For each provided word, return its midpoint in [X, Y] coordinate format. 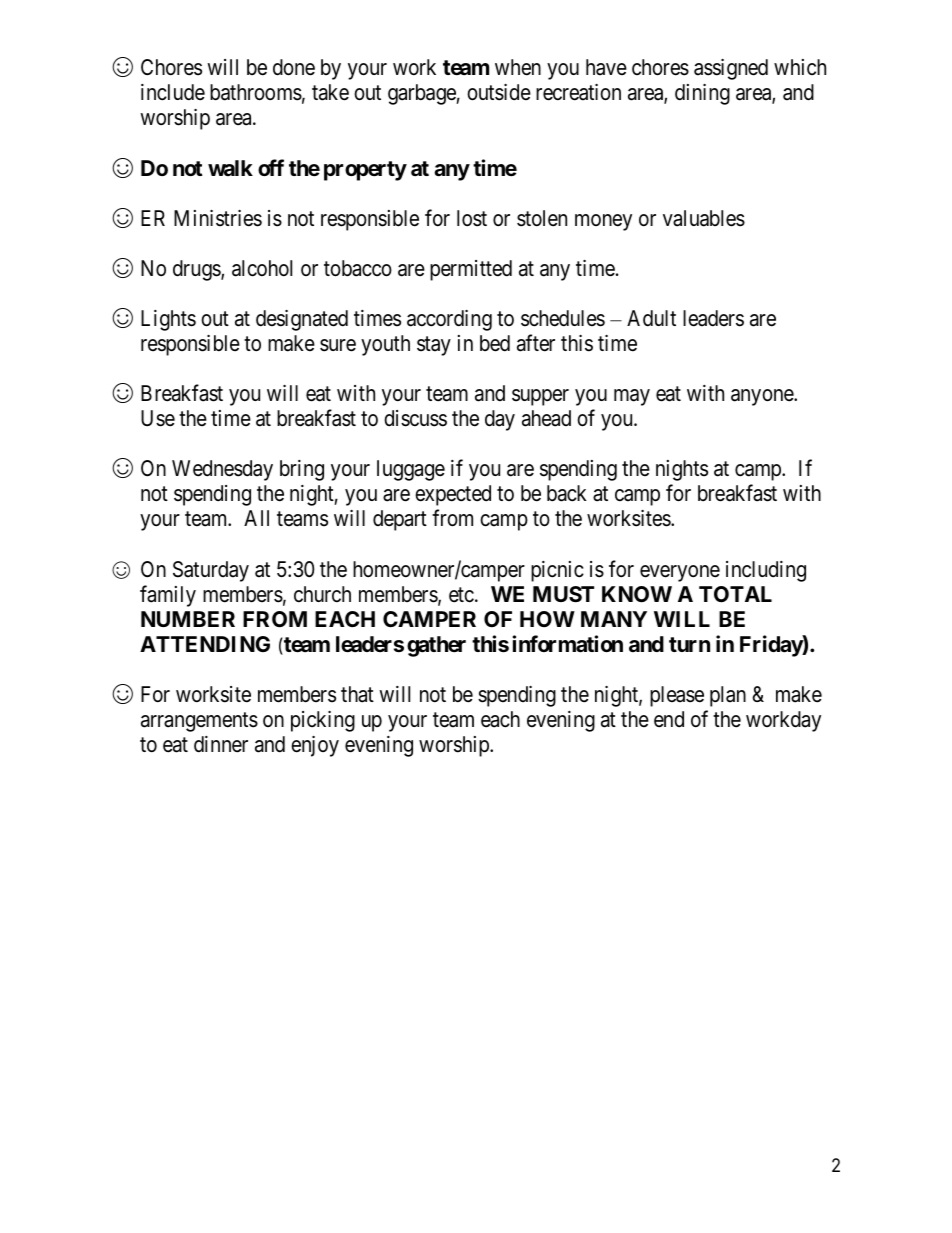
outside [499, 92]
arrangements [199, 722]
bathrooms [256, 92]
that [357, 694]
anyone [763, 397]
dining [702, 94]
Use [158, 418]
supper [540, 397]
